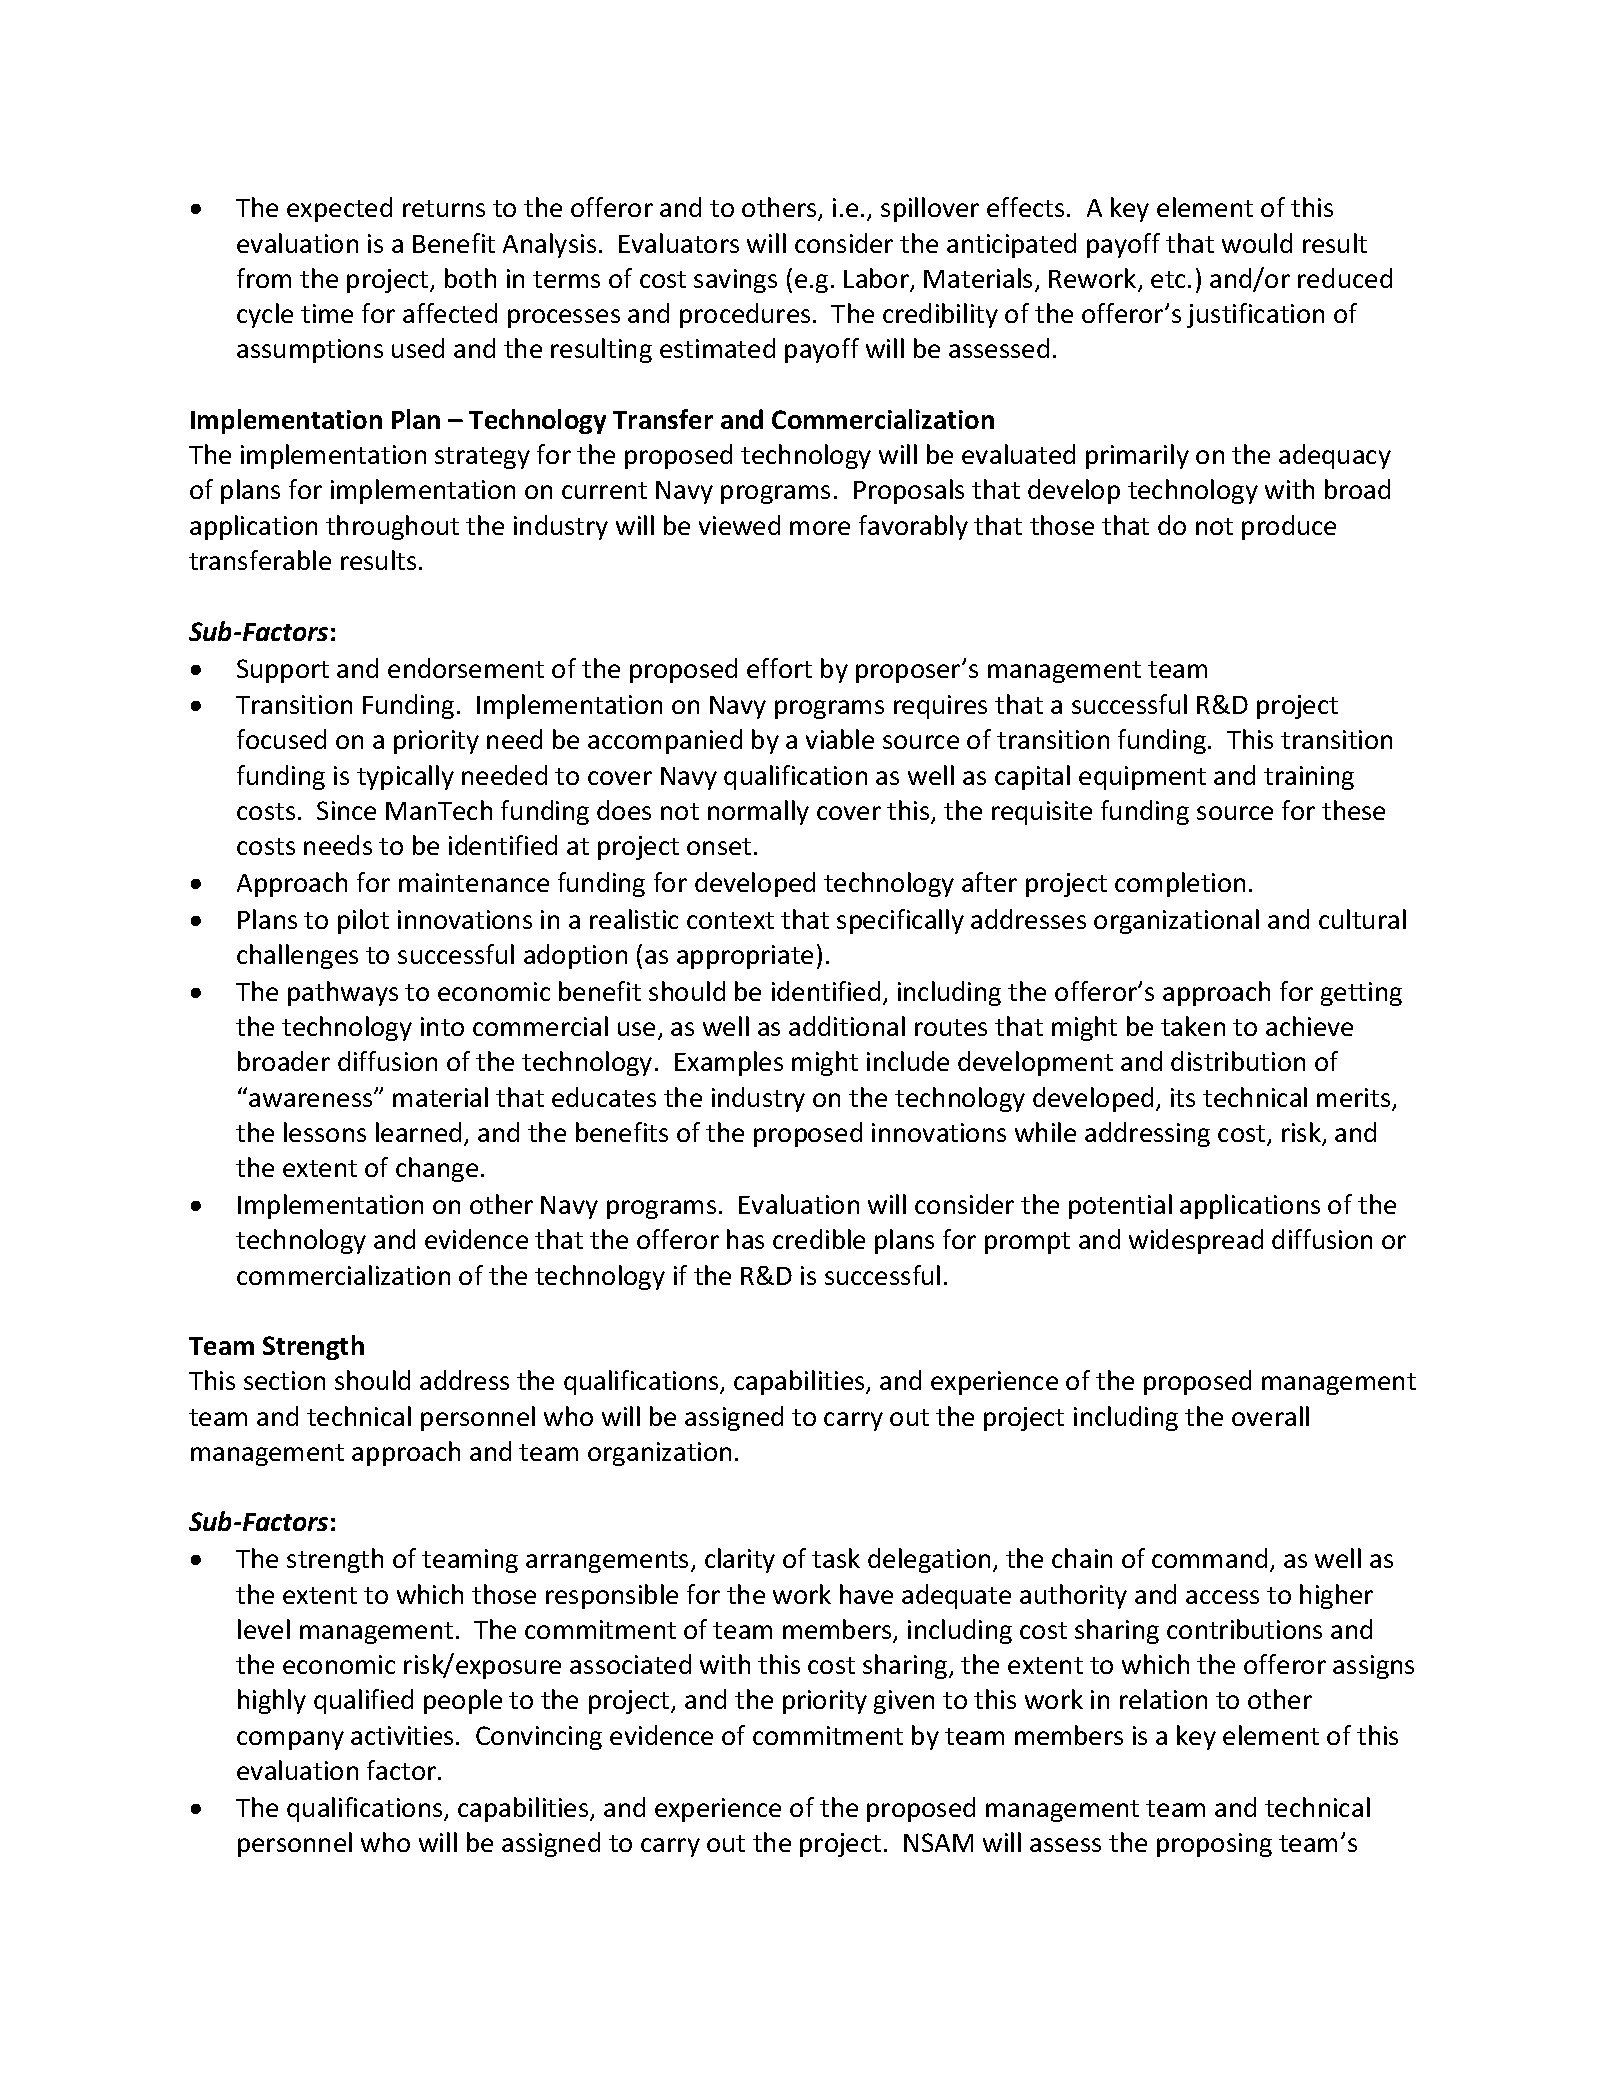 Image resolution: width=1607 pixels, height=2080 pixels. I want to click on widespread, so click(1196, 1241).
